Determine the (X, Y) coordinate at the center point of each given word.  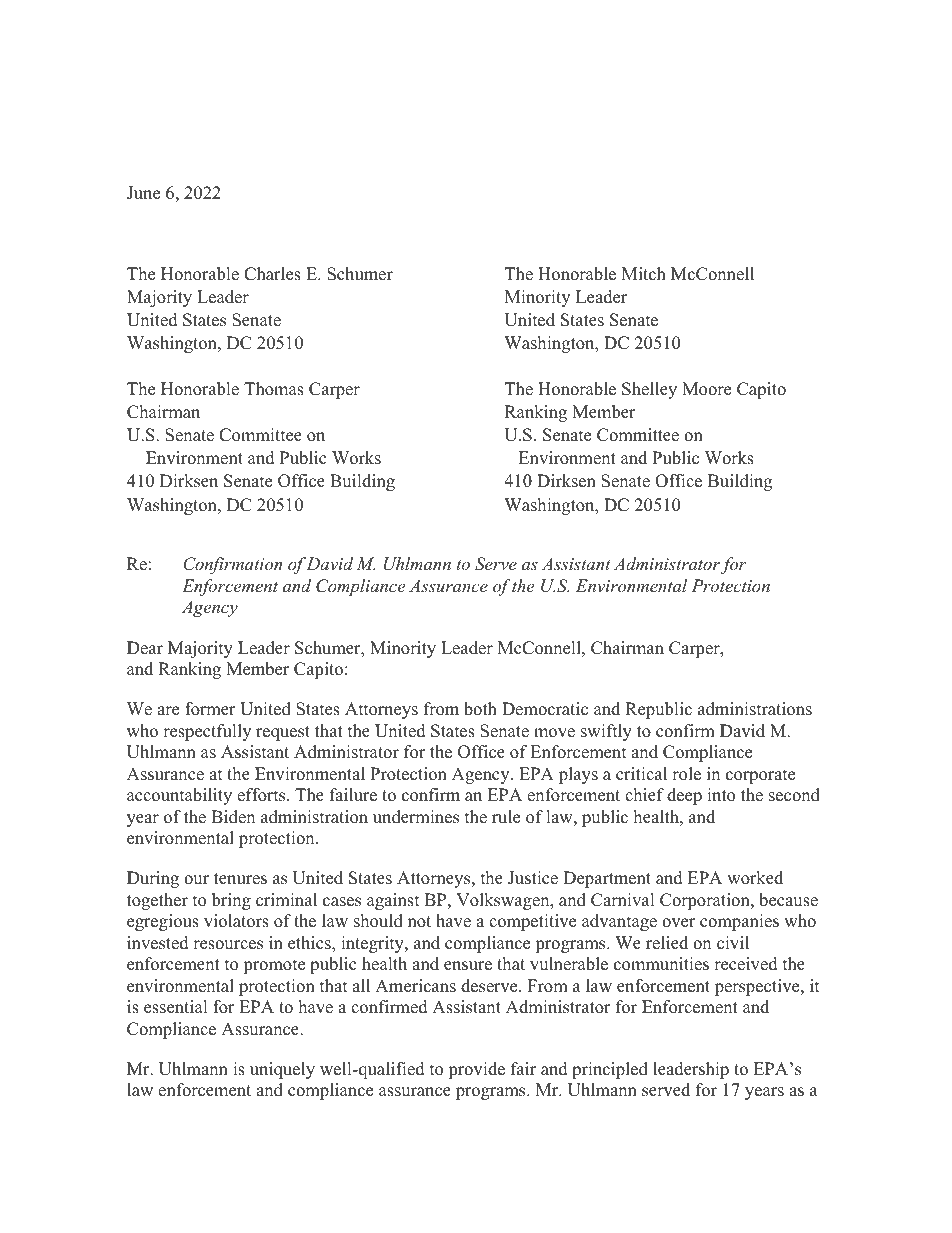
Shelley (649, 390)
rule (506, 817)
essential (176, 1007)
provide (476, 1070)
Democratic (545, 709)
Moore (706, 389)
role (686, 774)
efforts (262, 795)
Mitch (644, 274)
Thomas (274, 389)
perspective (758, 987)
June (143, 193)
